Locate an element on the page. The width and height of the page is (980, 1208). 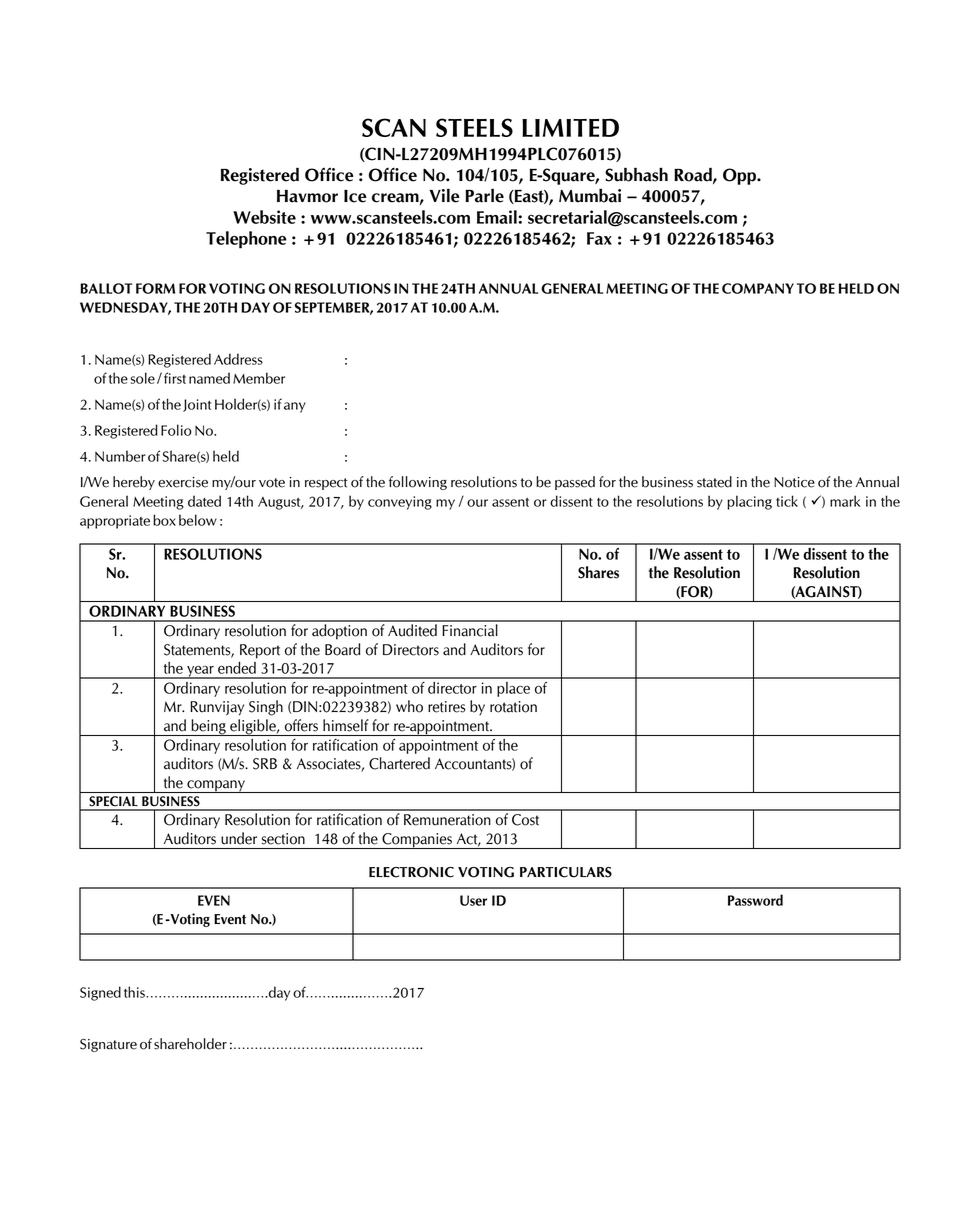
Parle is located at coordinates (484, 196).
